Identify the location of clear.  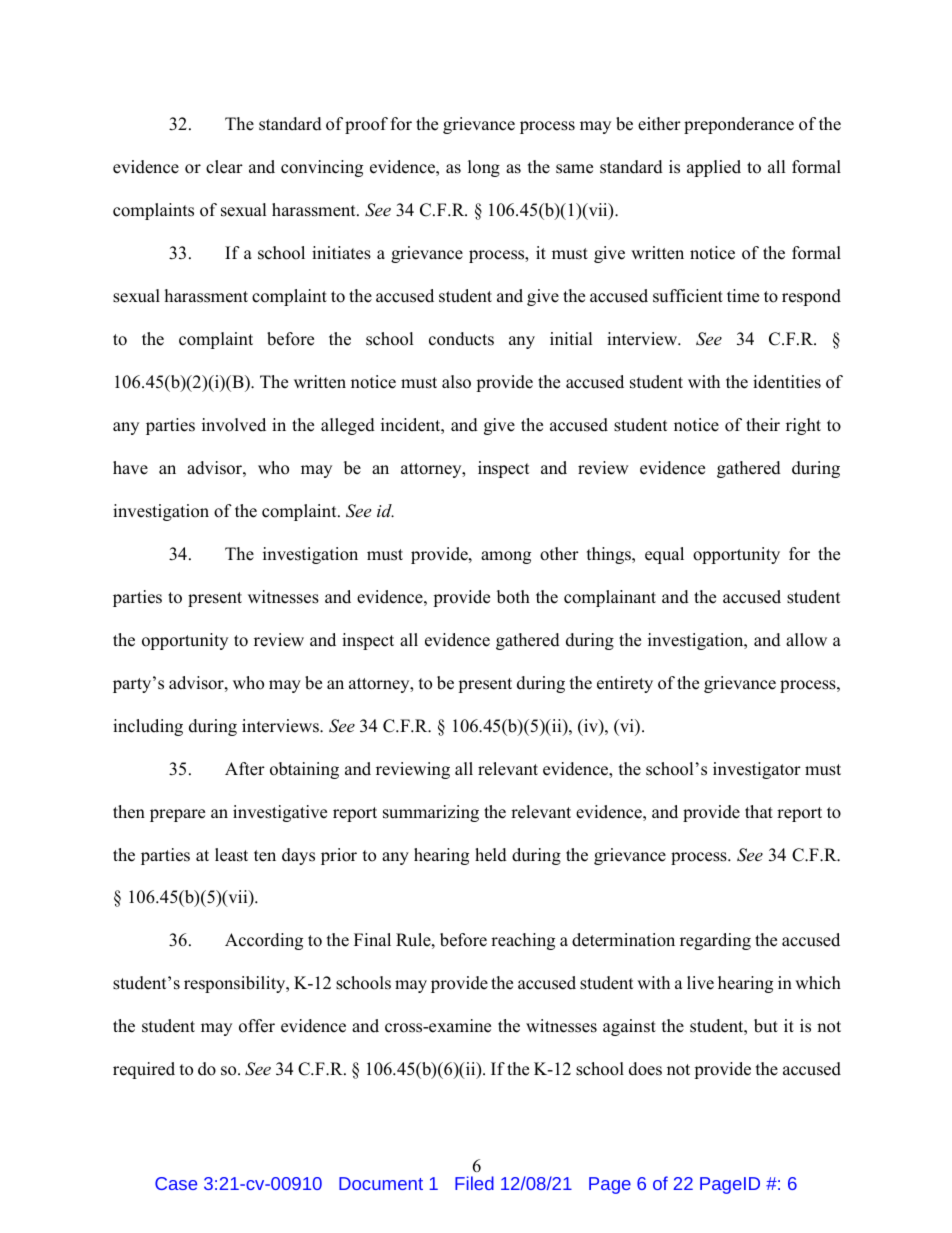
(224, 167).
